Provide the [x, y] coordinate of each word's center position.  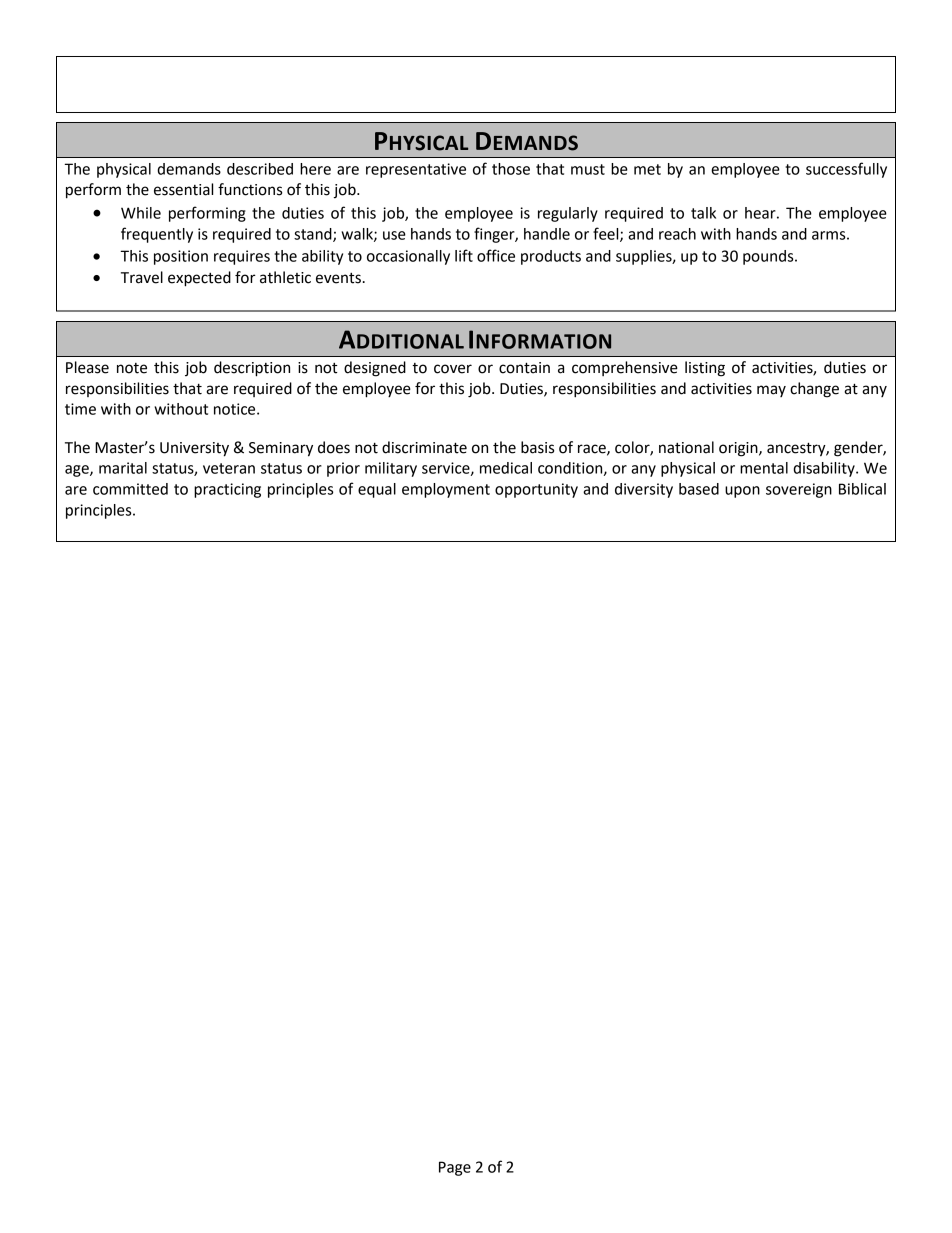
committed [130, 489]
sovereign [799, 490]
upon [742, 492]
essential [183, 189]
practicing [227, 490]
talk [703, 213]
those [511, 169]
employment [446, 490]
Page [455, 1168]
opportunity [536, 490]
